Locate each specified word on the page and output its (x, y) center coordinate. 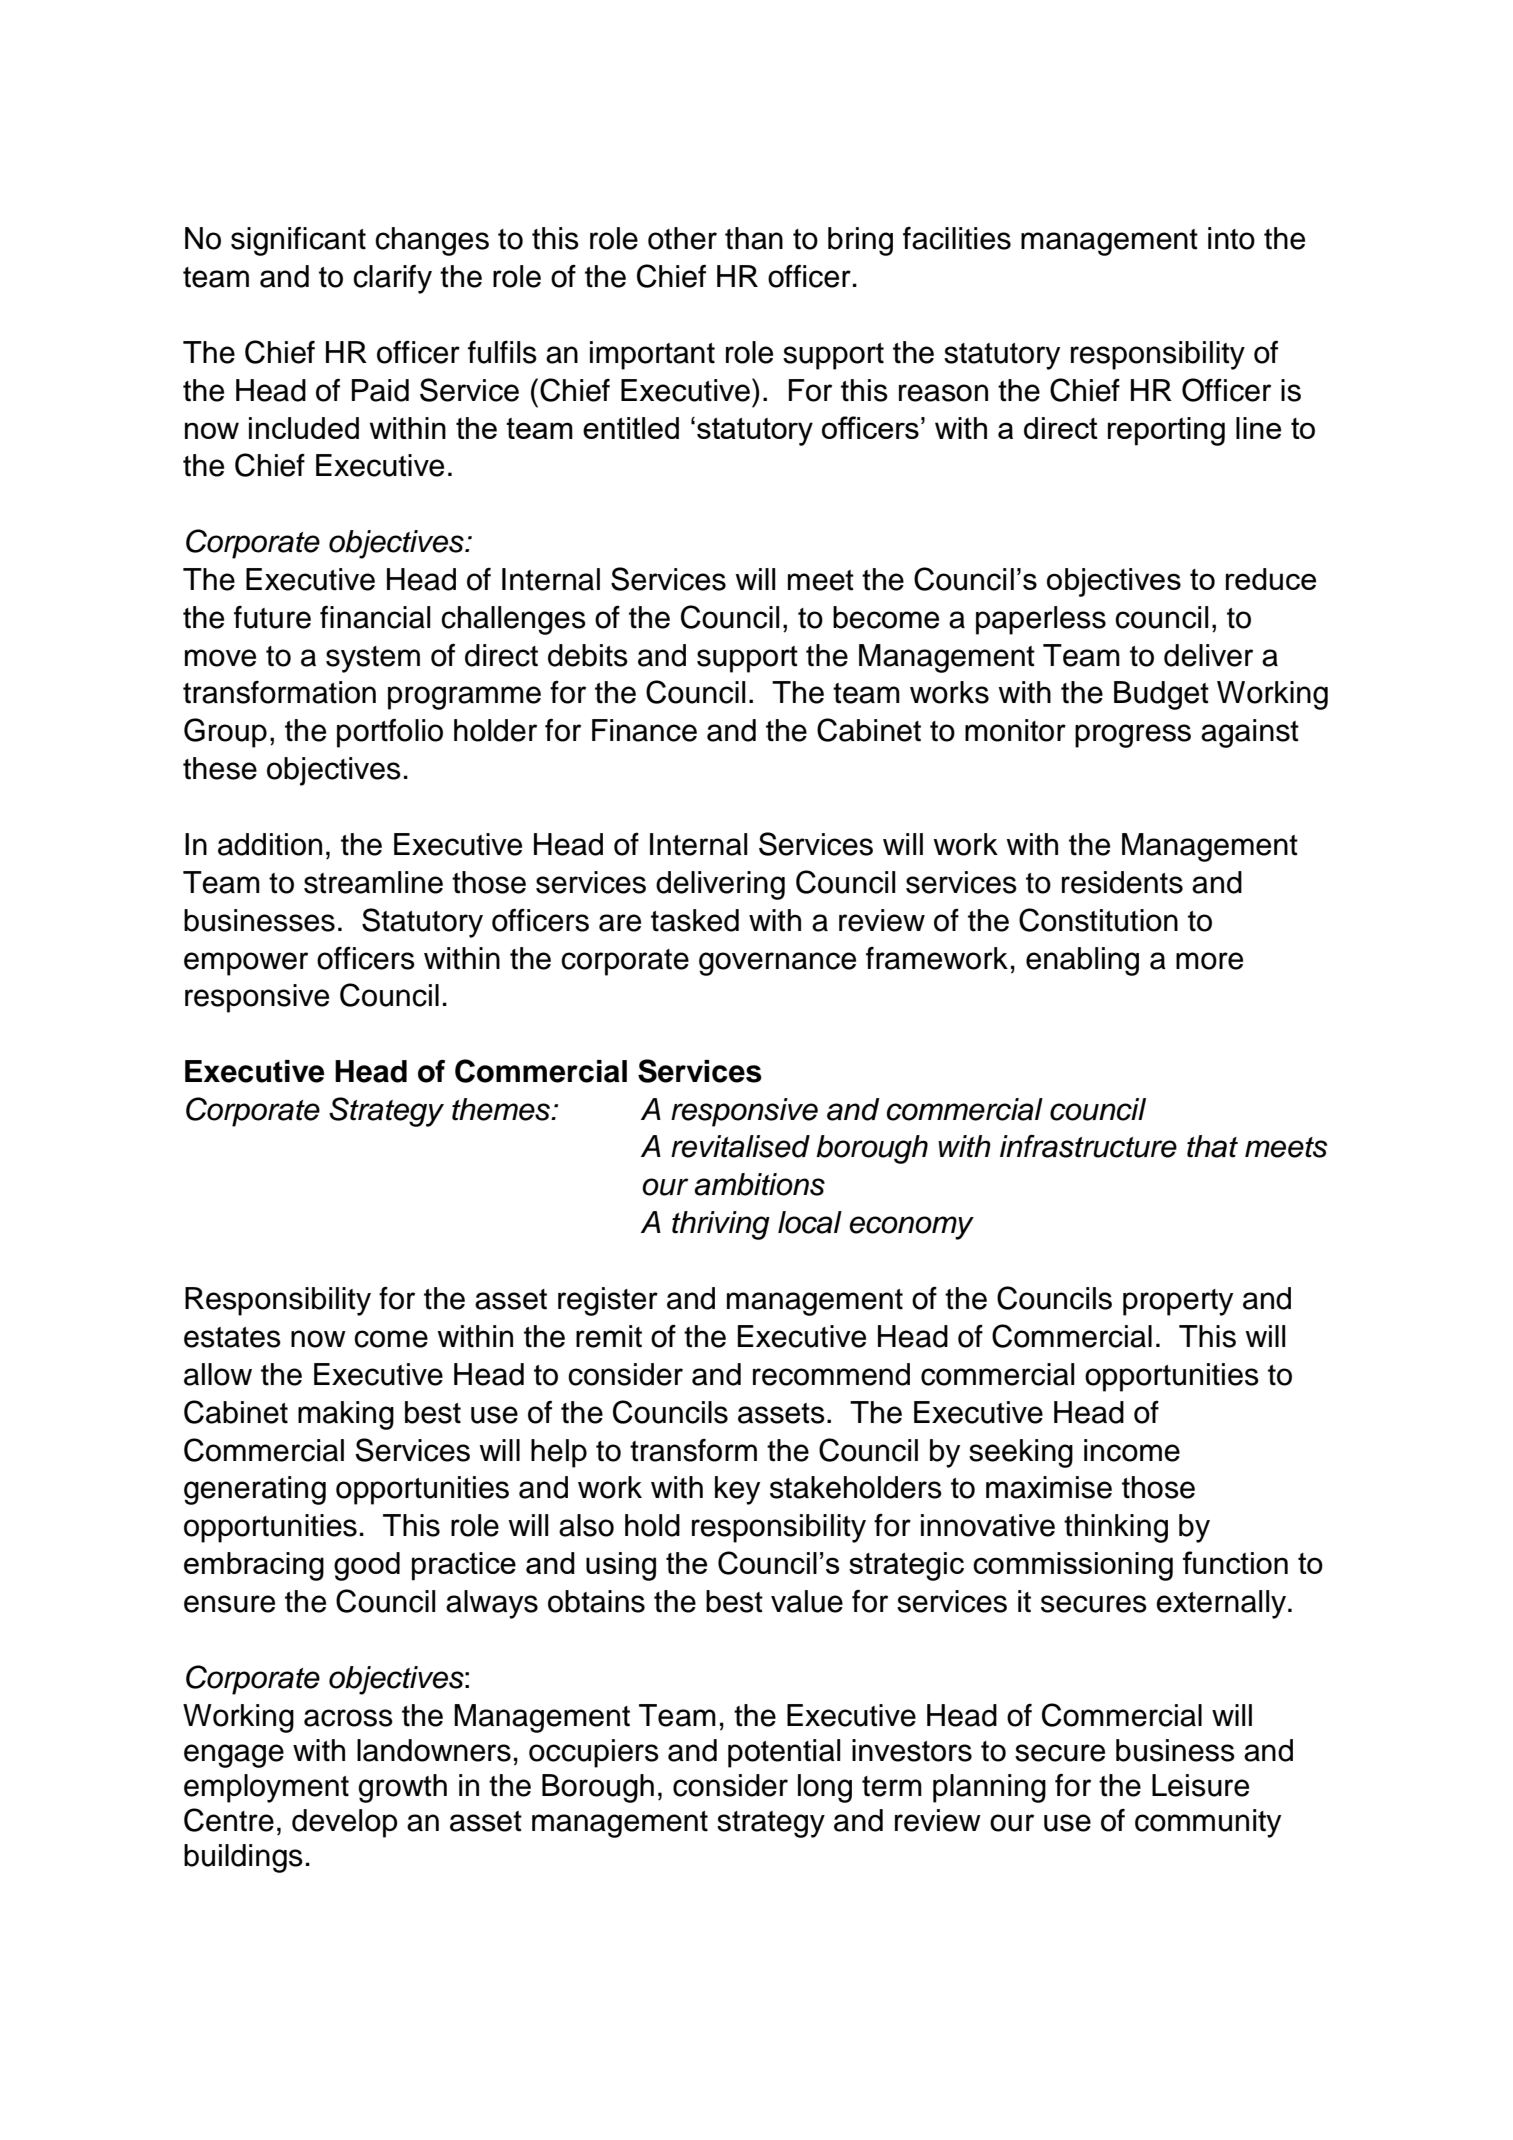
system (373, 659)
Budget (1161, 695)
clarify (392, 279)
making (346, 1415)
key (737, 1490)
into (1231, 238)
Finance (644, 730)
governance (777, 964)
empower (246, 964)
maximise (1049, 1487)
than (754, 238)
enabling (1082, 961)
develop (345, 1823)
